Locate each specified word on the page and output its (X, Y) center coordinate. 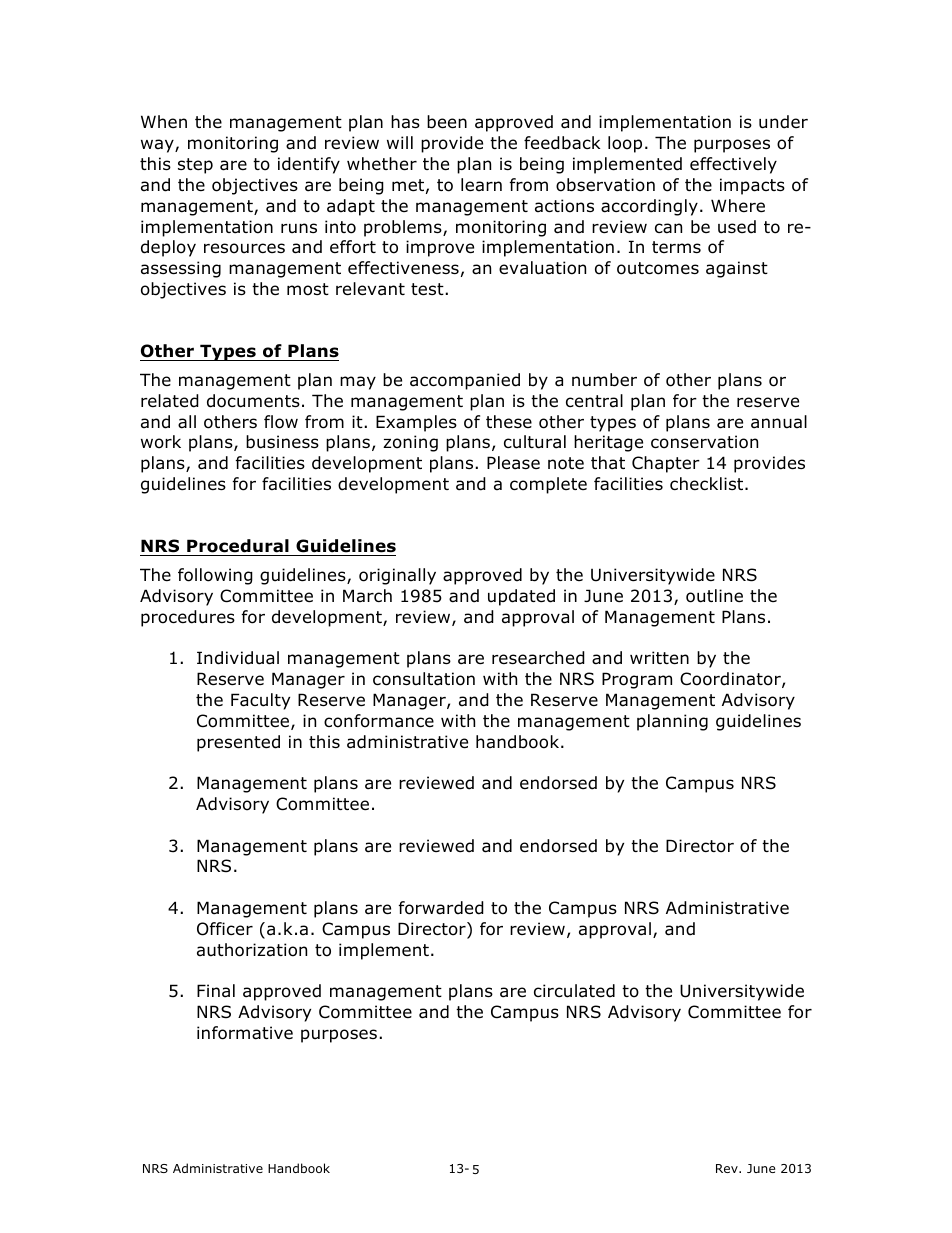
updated (521, 597)
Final (216, 991)
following (215, 576)
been (447, 122)
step (195, 166)
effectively (733, 165)
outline (714, 596)
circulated (574, 991)
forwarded (441, 908)
